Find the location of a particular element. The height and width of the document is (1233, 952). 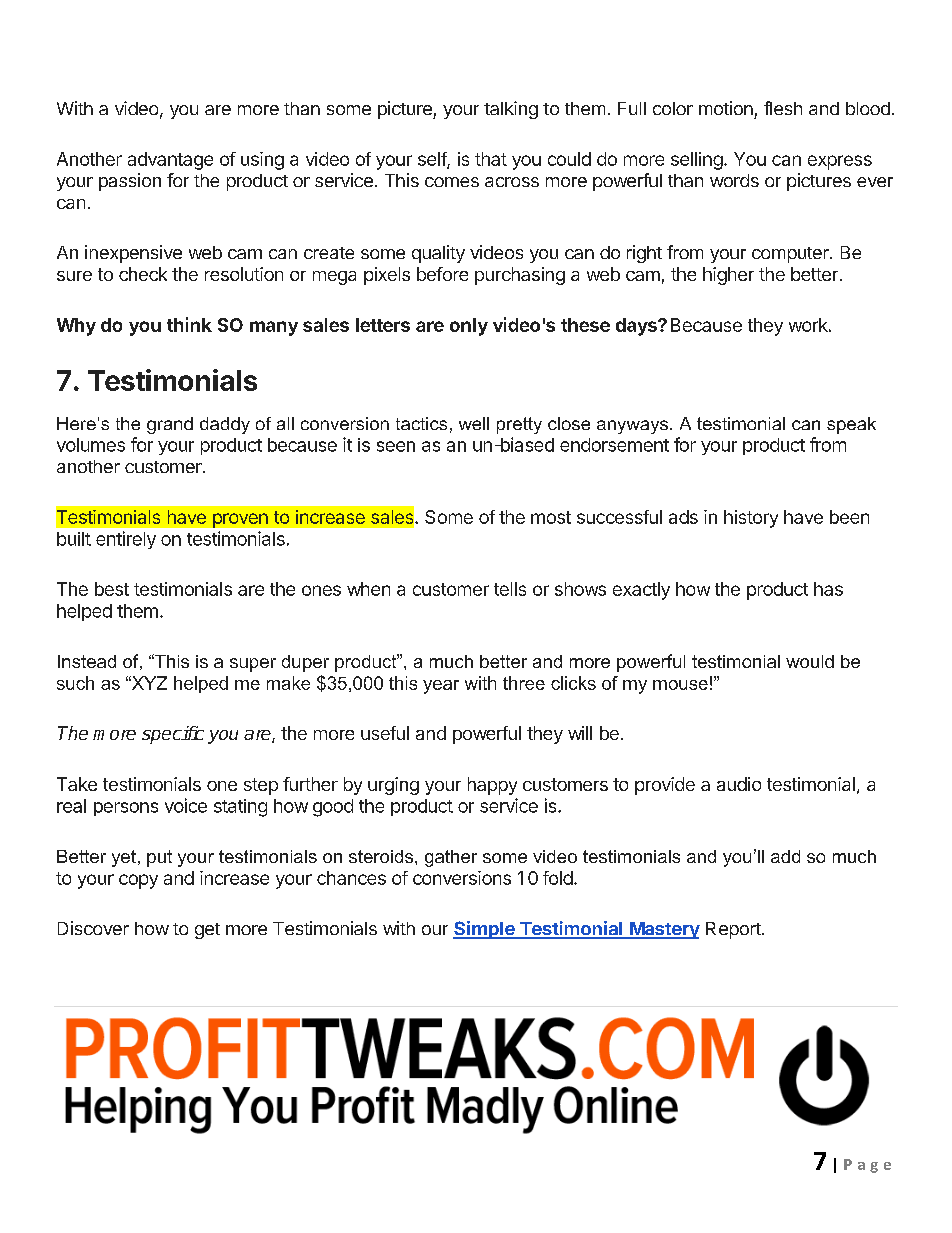

flesh is located at coordinates (783, 108).
